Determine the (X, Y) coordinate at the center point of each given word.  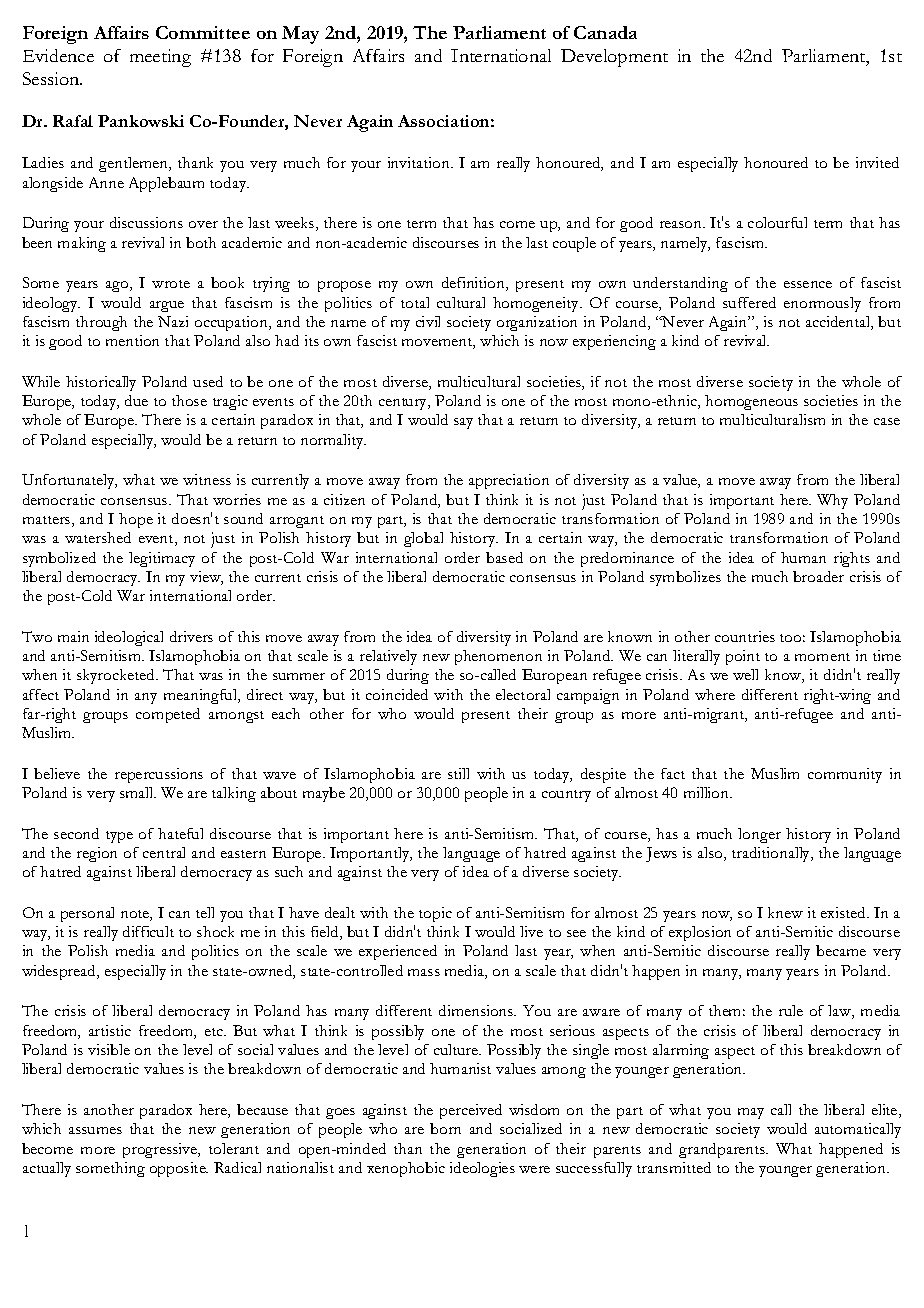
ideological (129, 638)
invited (877, 162)
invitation (420, 162)
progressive (161, 1150)
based (504, 557)
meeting (160, 58)
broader (818, 576)
